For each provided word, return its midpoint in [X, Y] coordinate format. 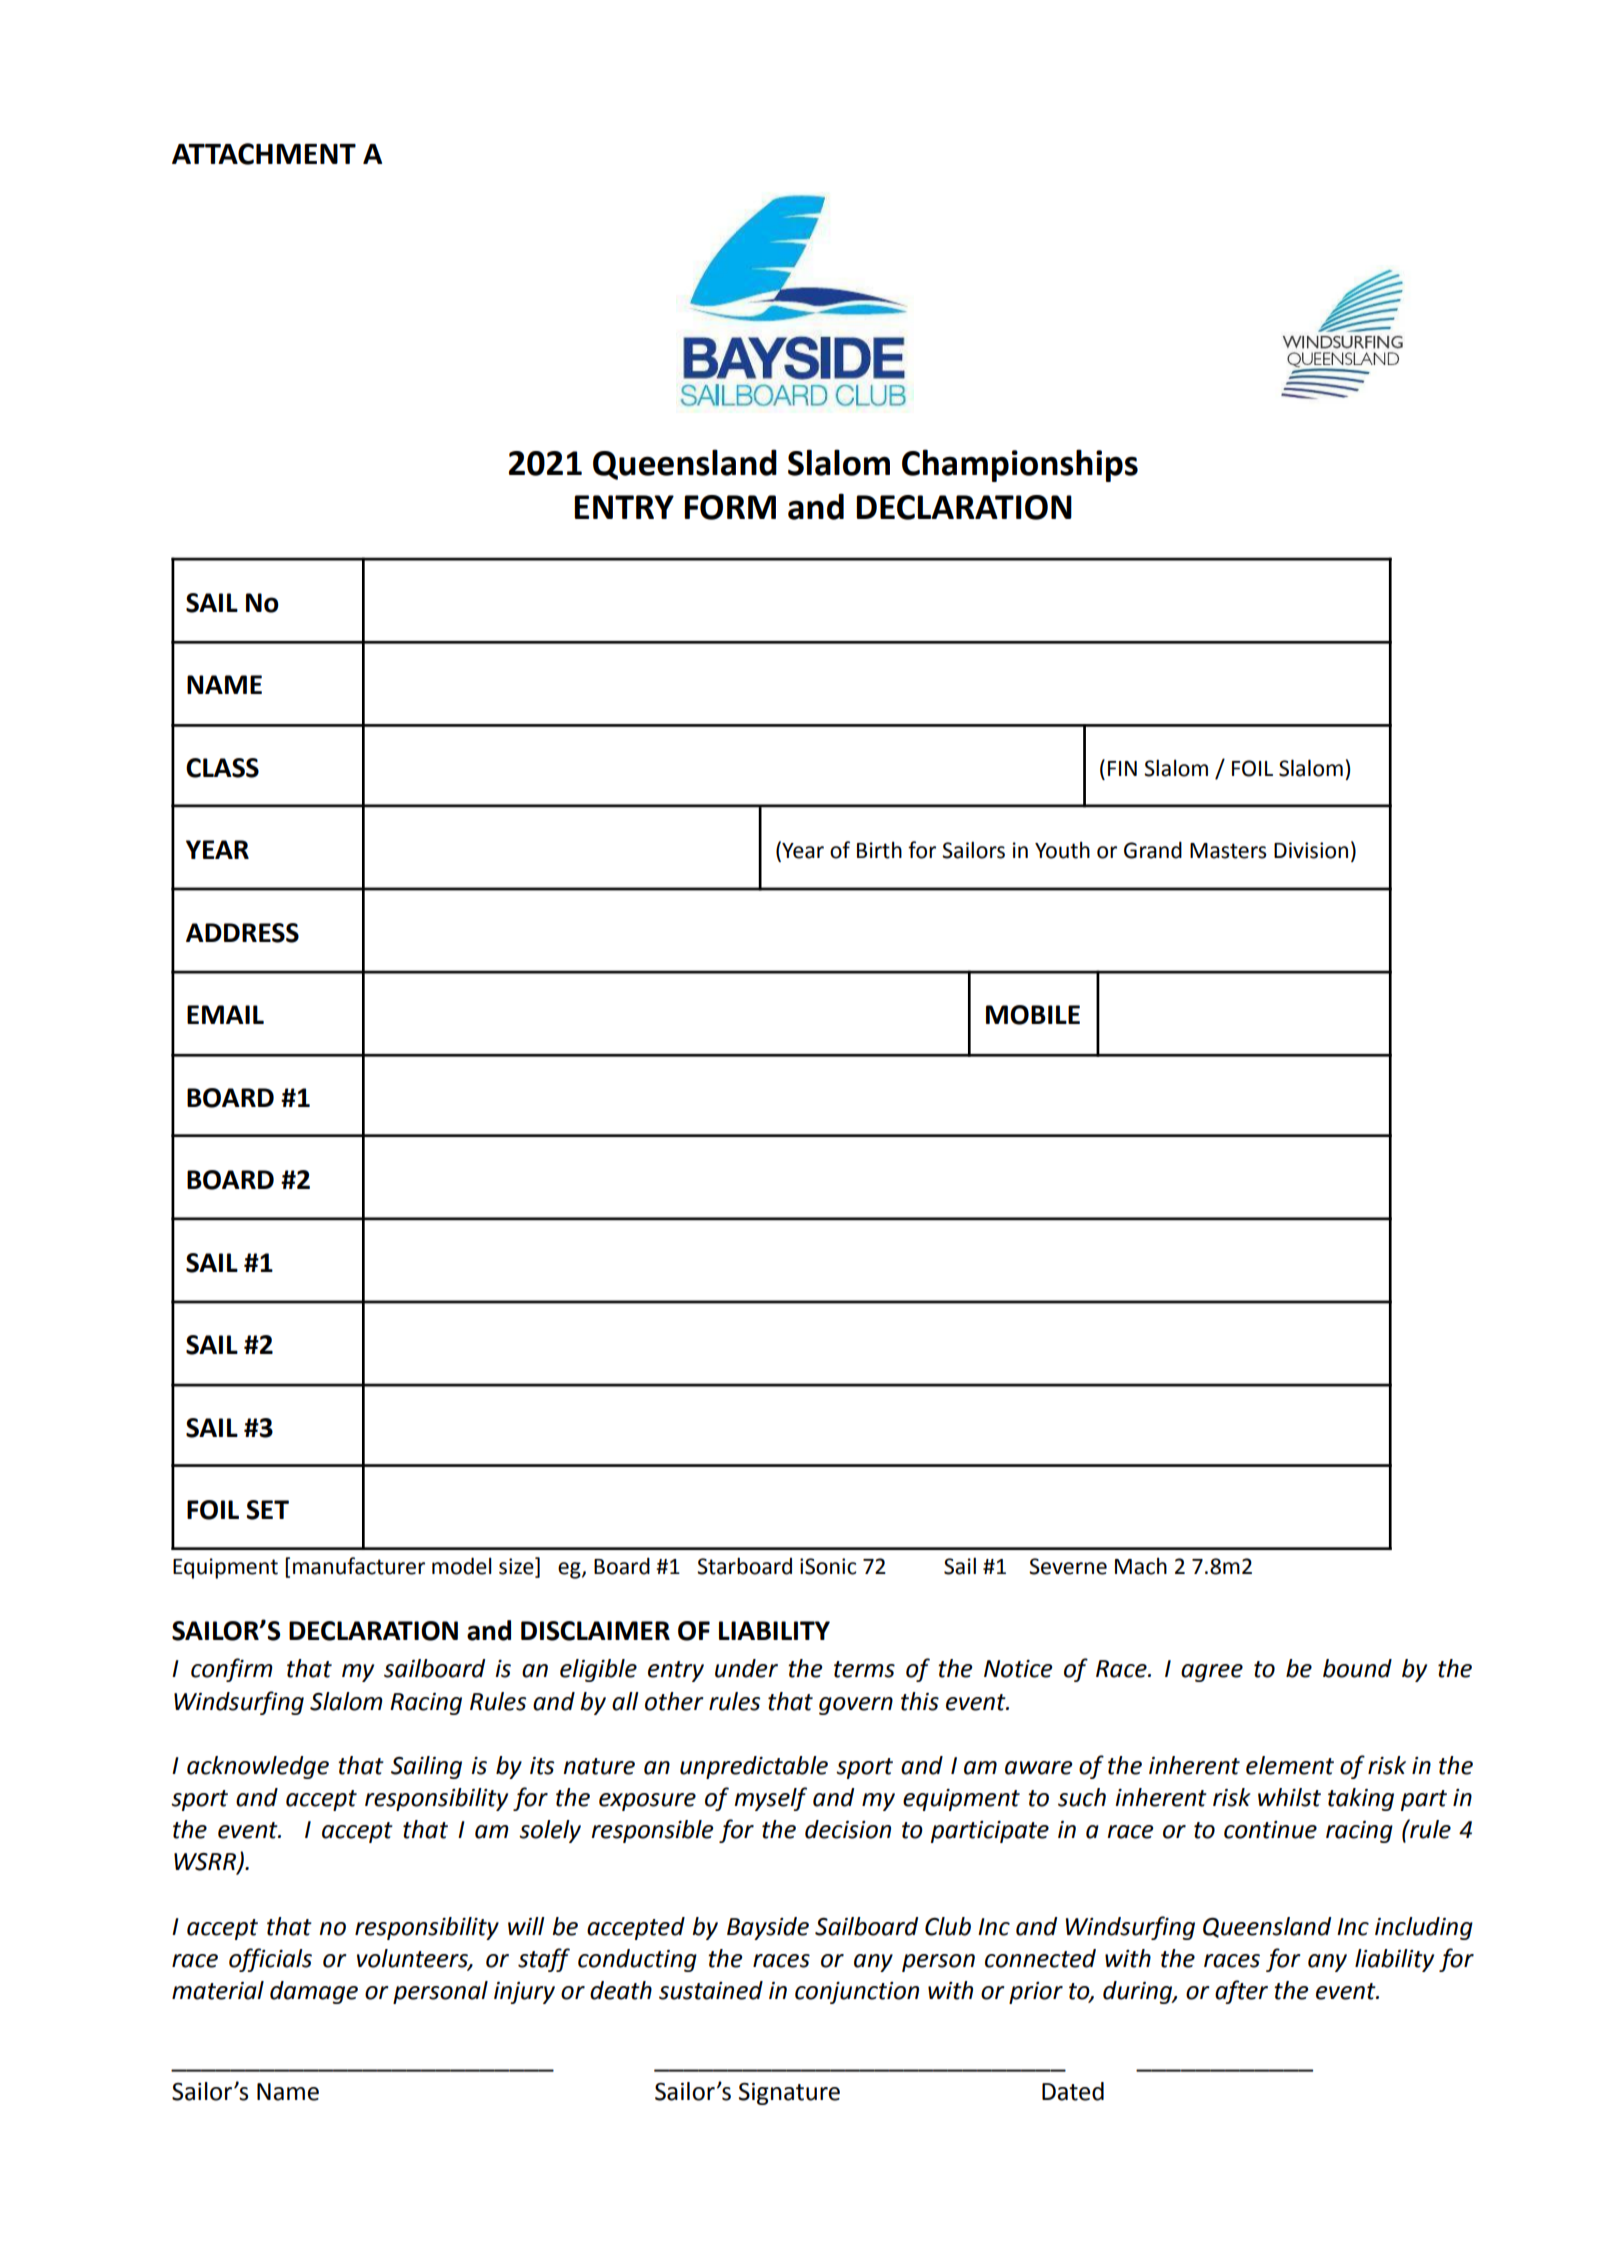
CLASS [222, 768]
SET [267, 1510]
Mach [1141, 1566]
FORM [730, 507]
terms [864, 1669]
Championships [1020, 465]
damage [314, 1992]
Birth [879, 850]
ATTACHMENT [264, 154]
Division [1311, 850]
